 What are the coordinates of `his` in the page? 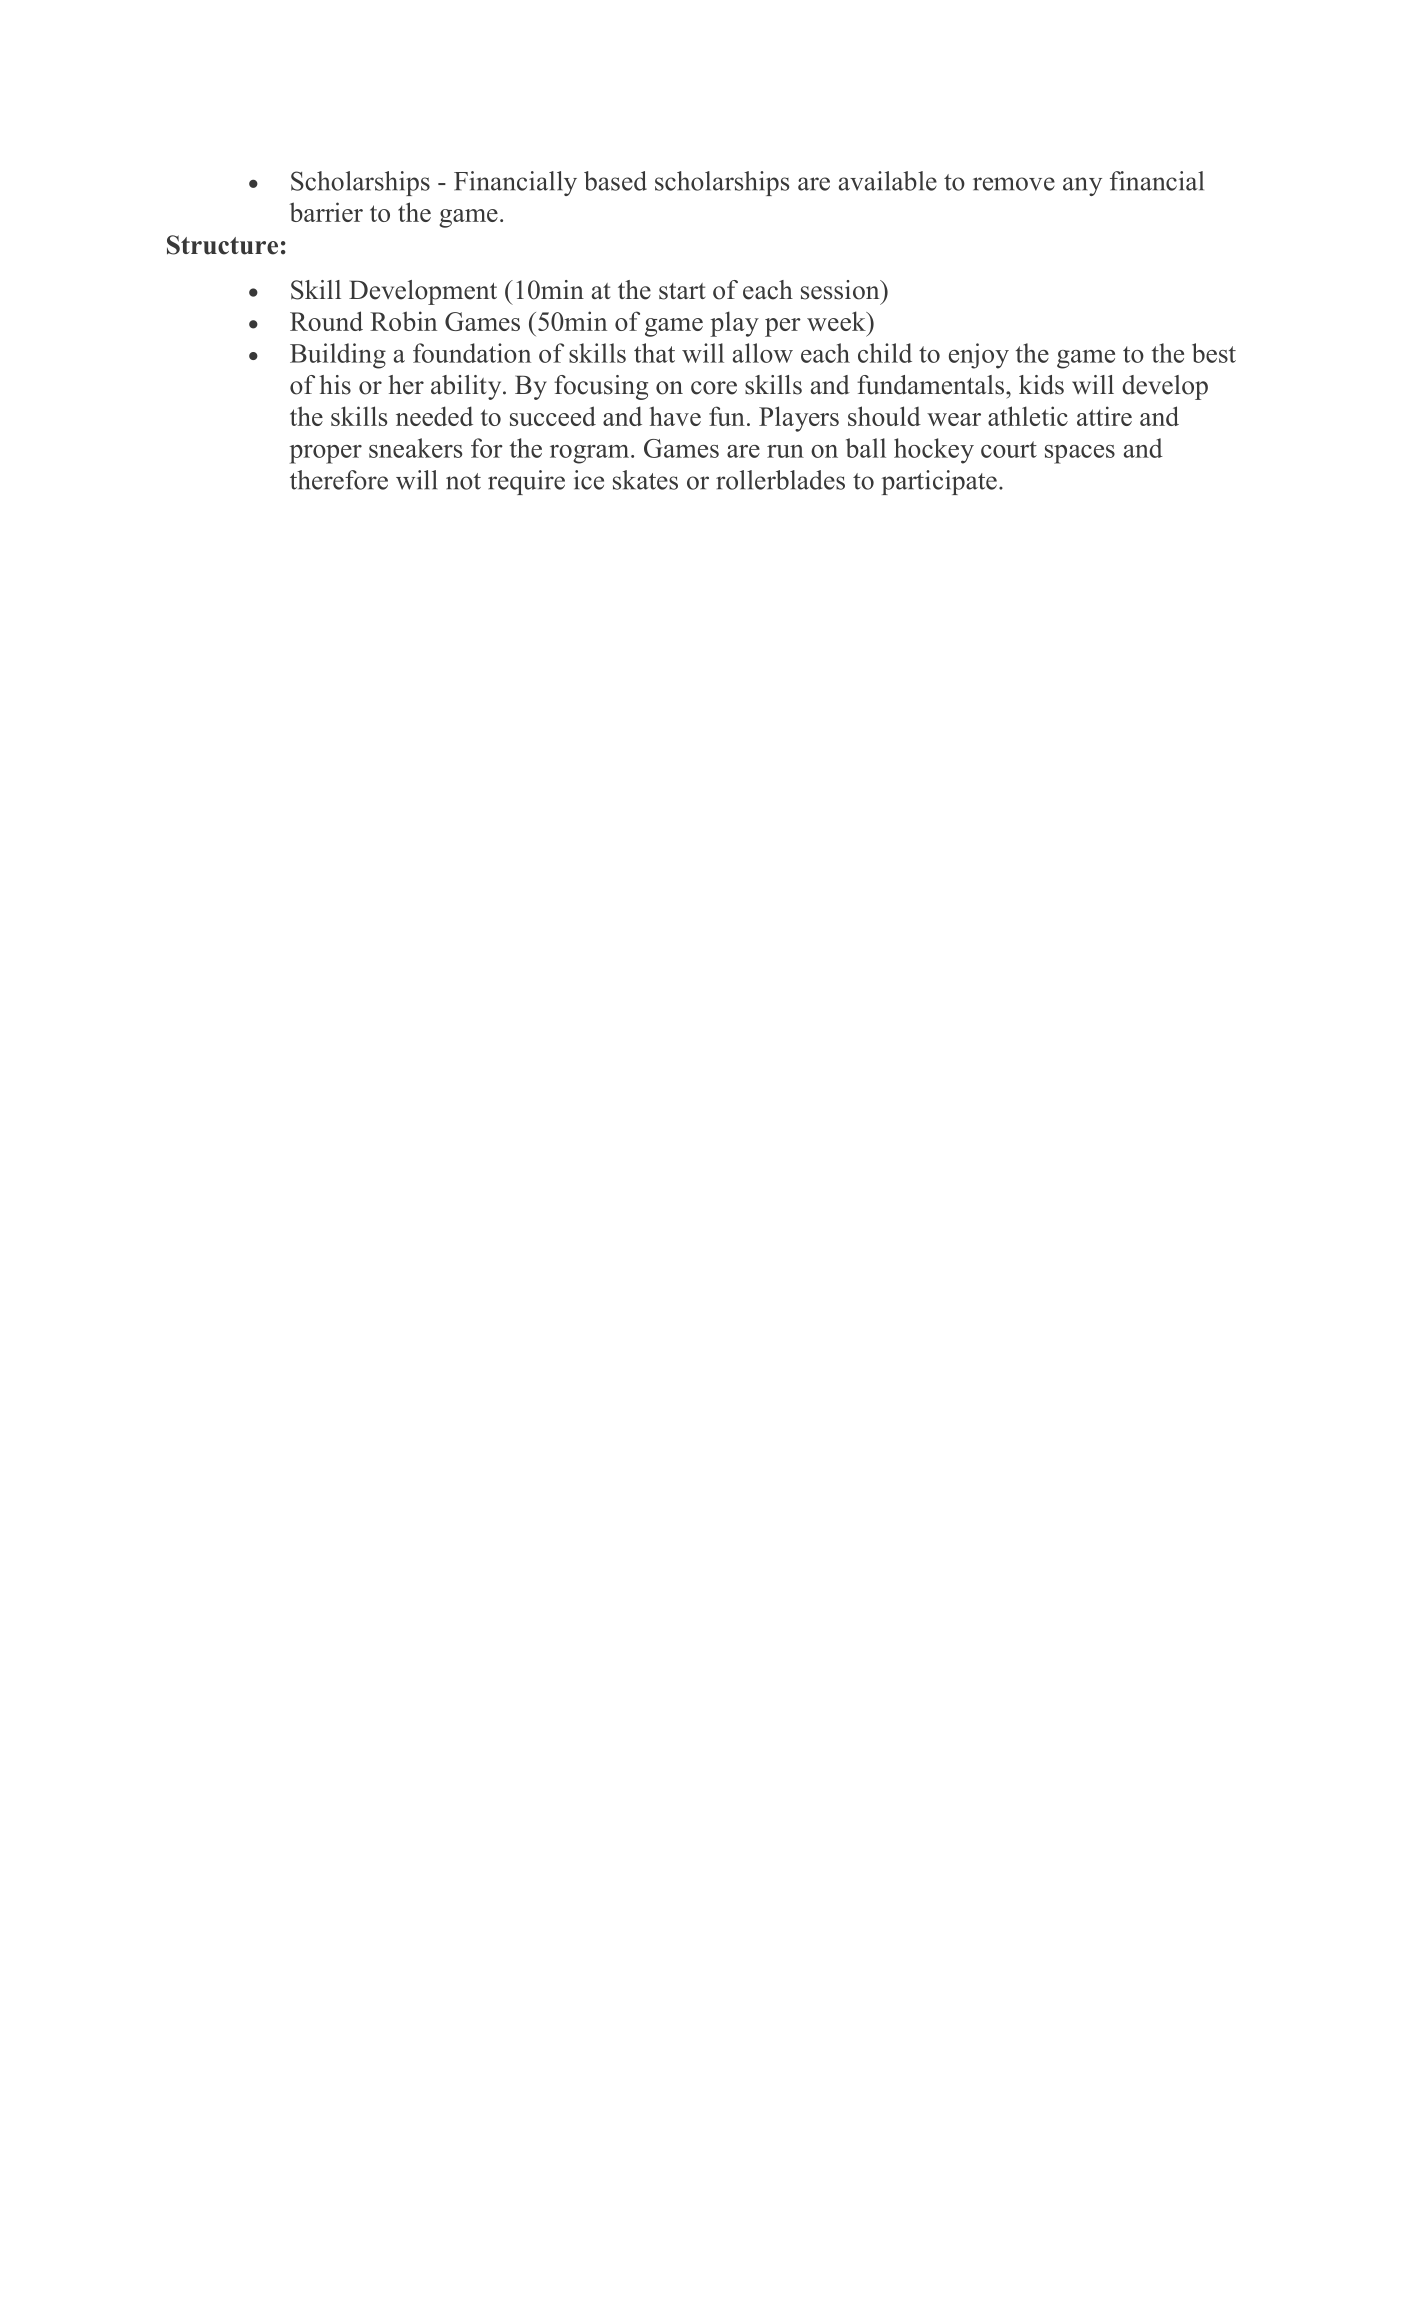 It's located at (335, 385).
